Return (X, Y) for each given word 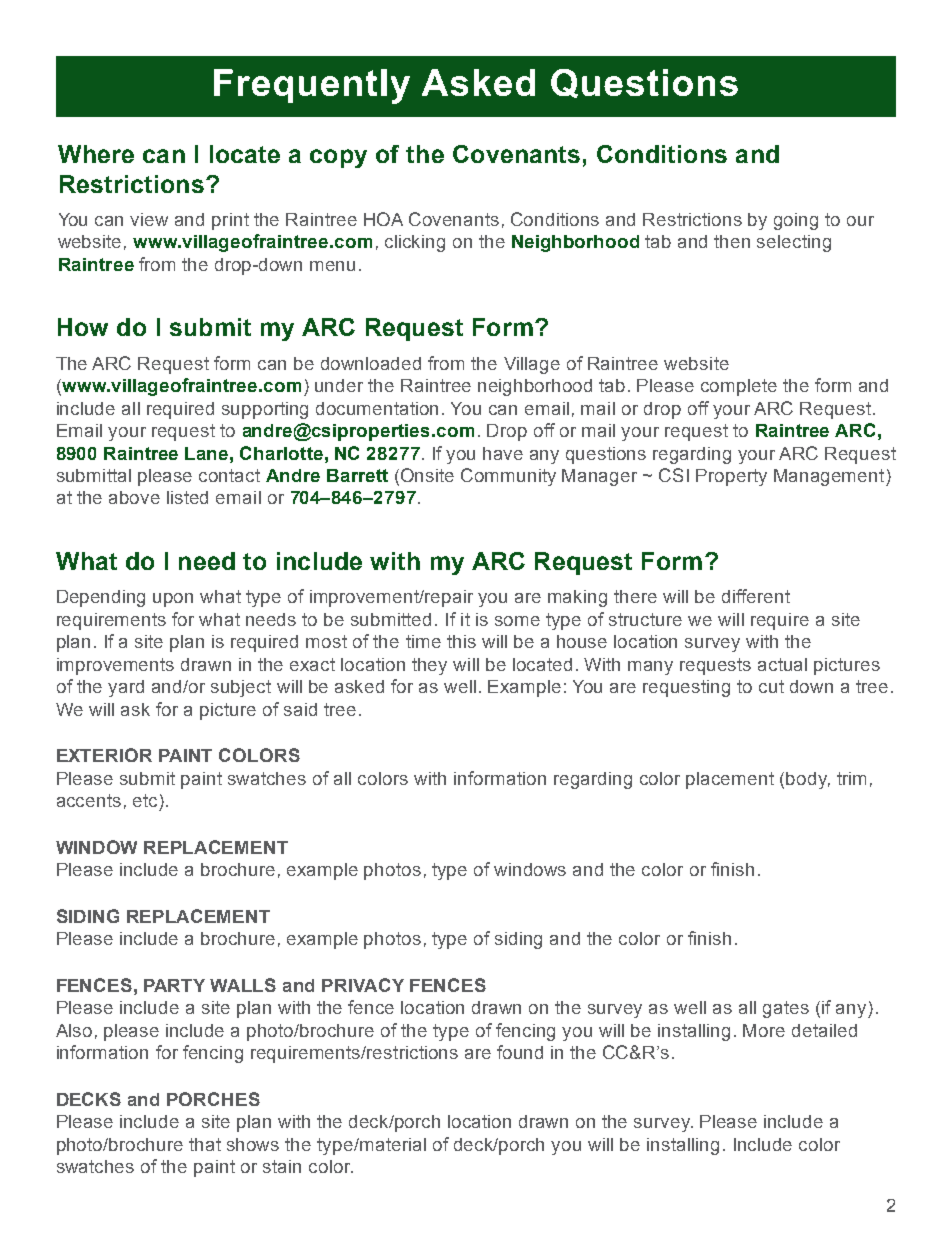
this (461, 641)
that (205, 1144)
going (796, 221)
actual (782, 664)
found (520, 1052)
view (149, 219)
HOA (383, 219)
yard (126, 688)
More (764, 1030)
